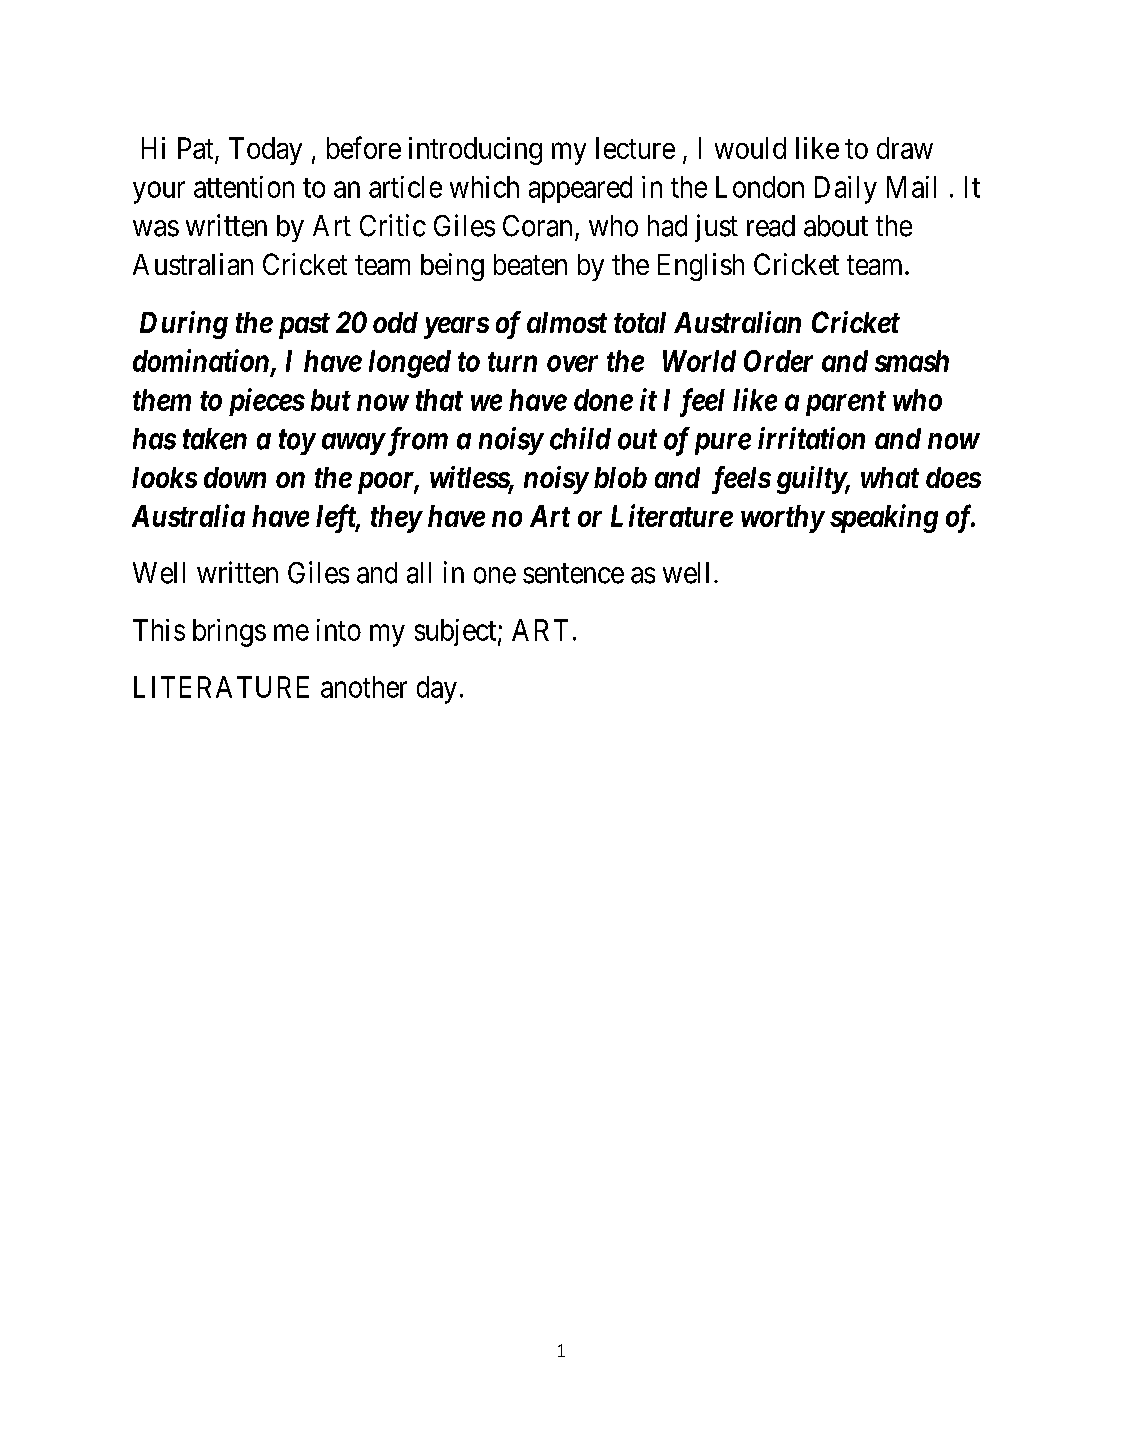  Describe the element at coordinates (846, 403) in the document. I see `parent` at that location.
